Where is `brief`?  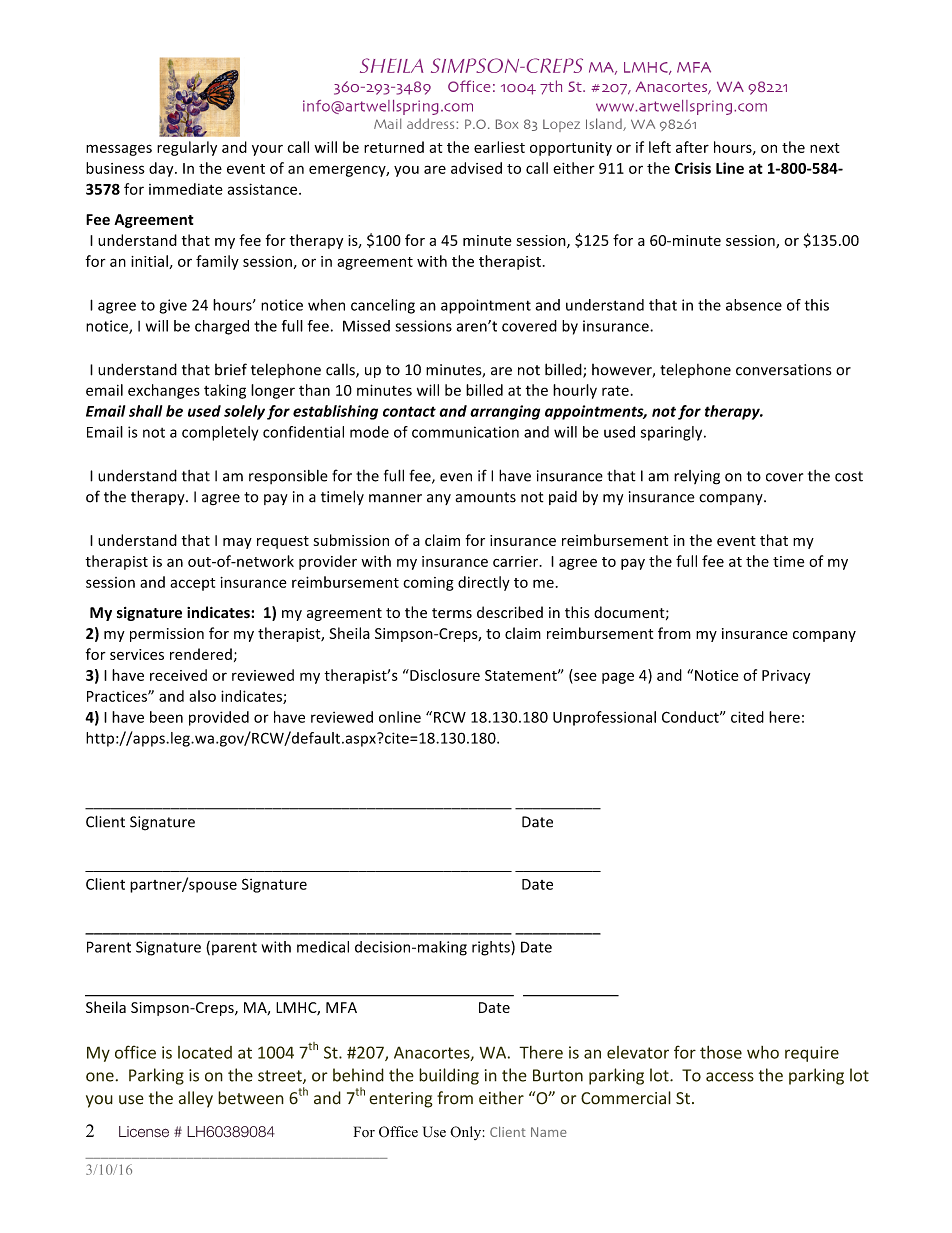
brief is located at coordinates (231, 369).
